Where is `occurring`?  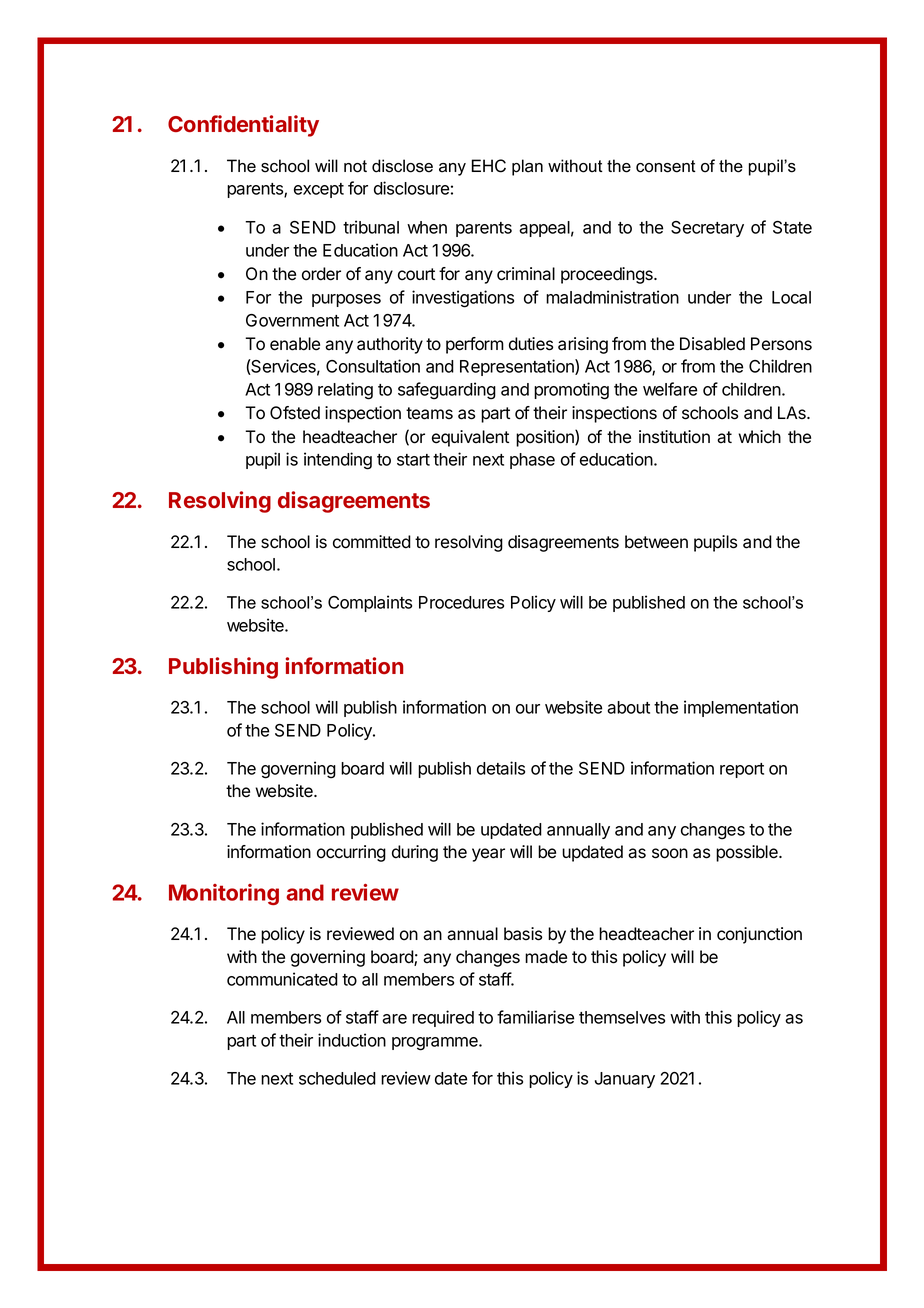 occurring is located at coordinates (351, 853).
